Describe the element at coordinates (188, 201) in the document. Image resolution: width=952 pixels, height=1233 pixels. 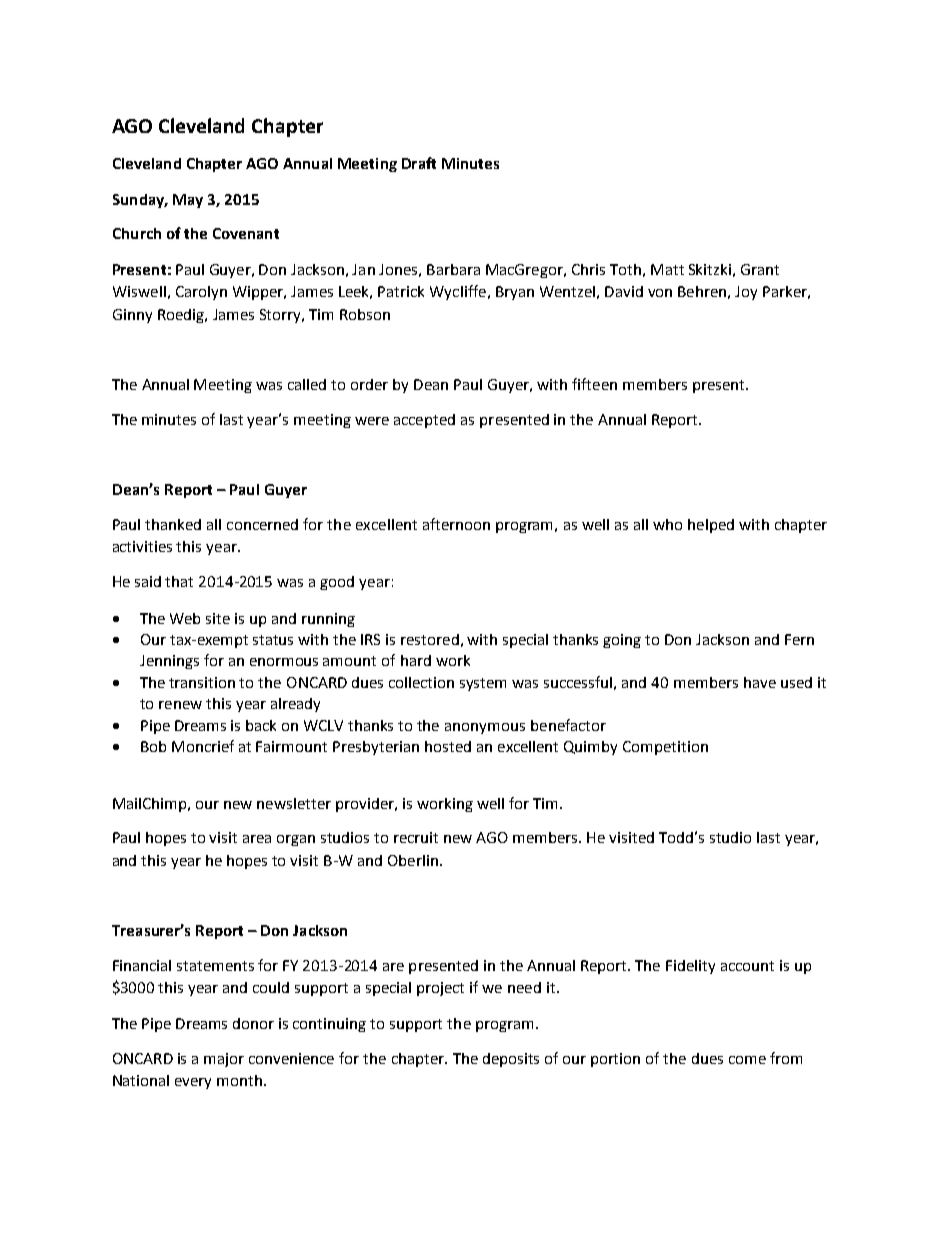
I see `May` at that location.
